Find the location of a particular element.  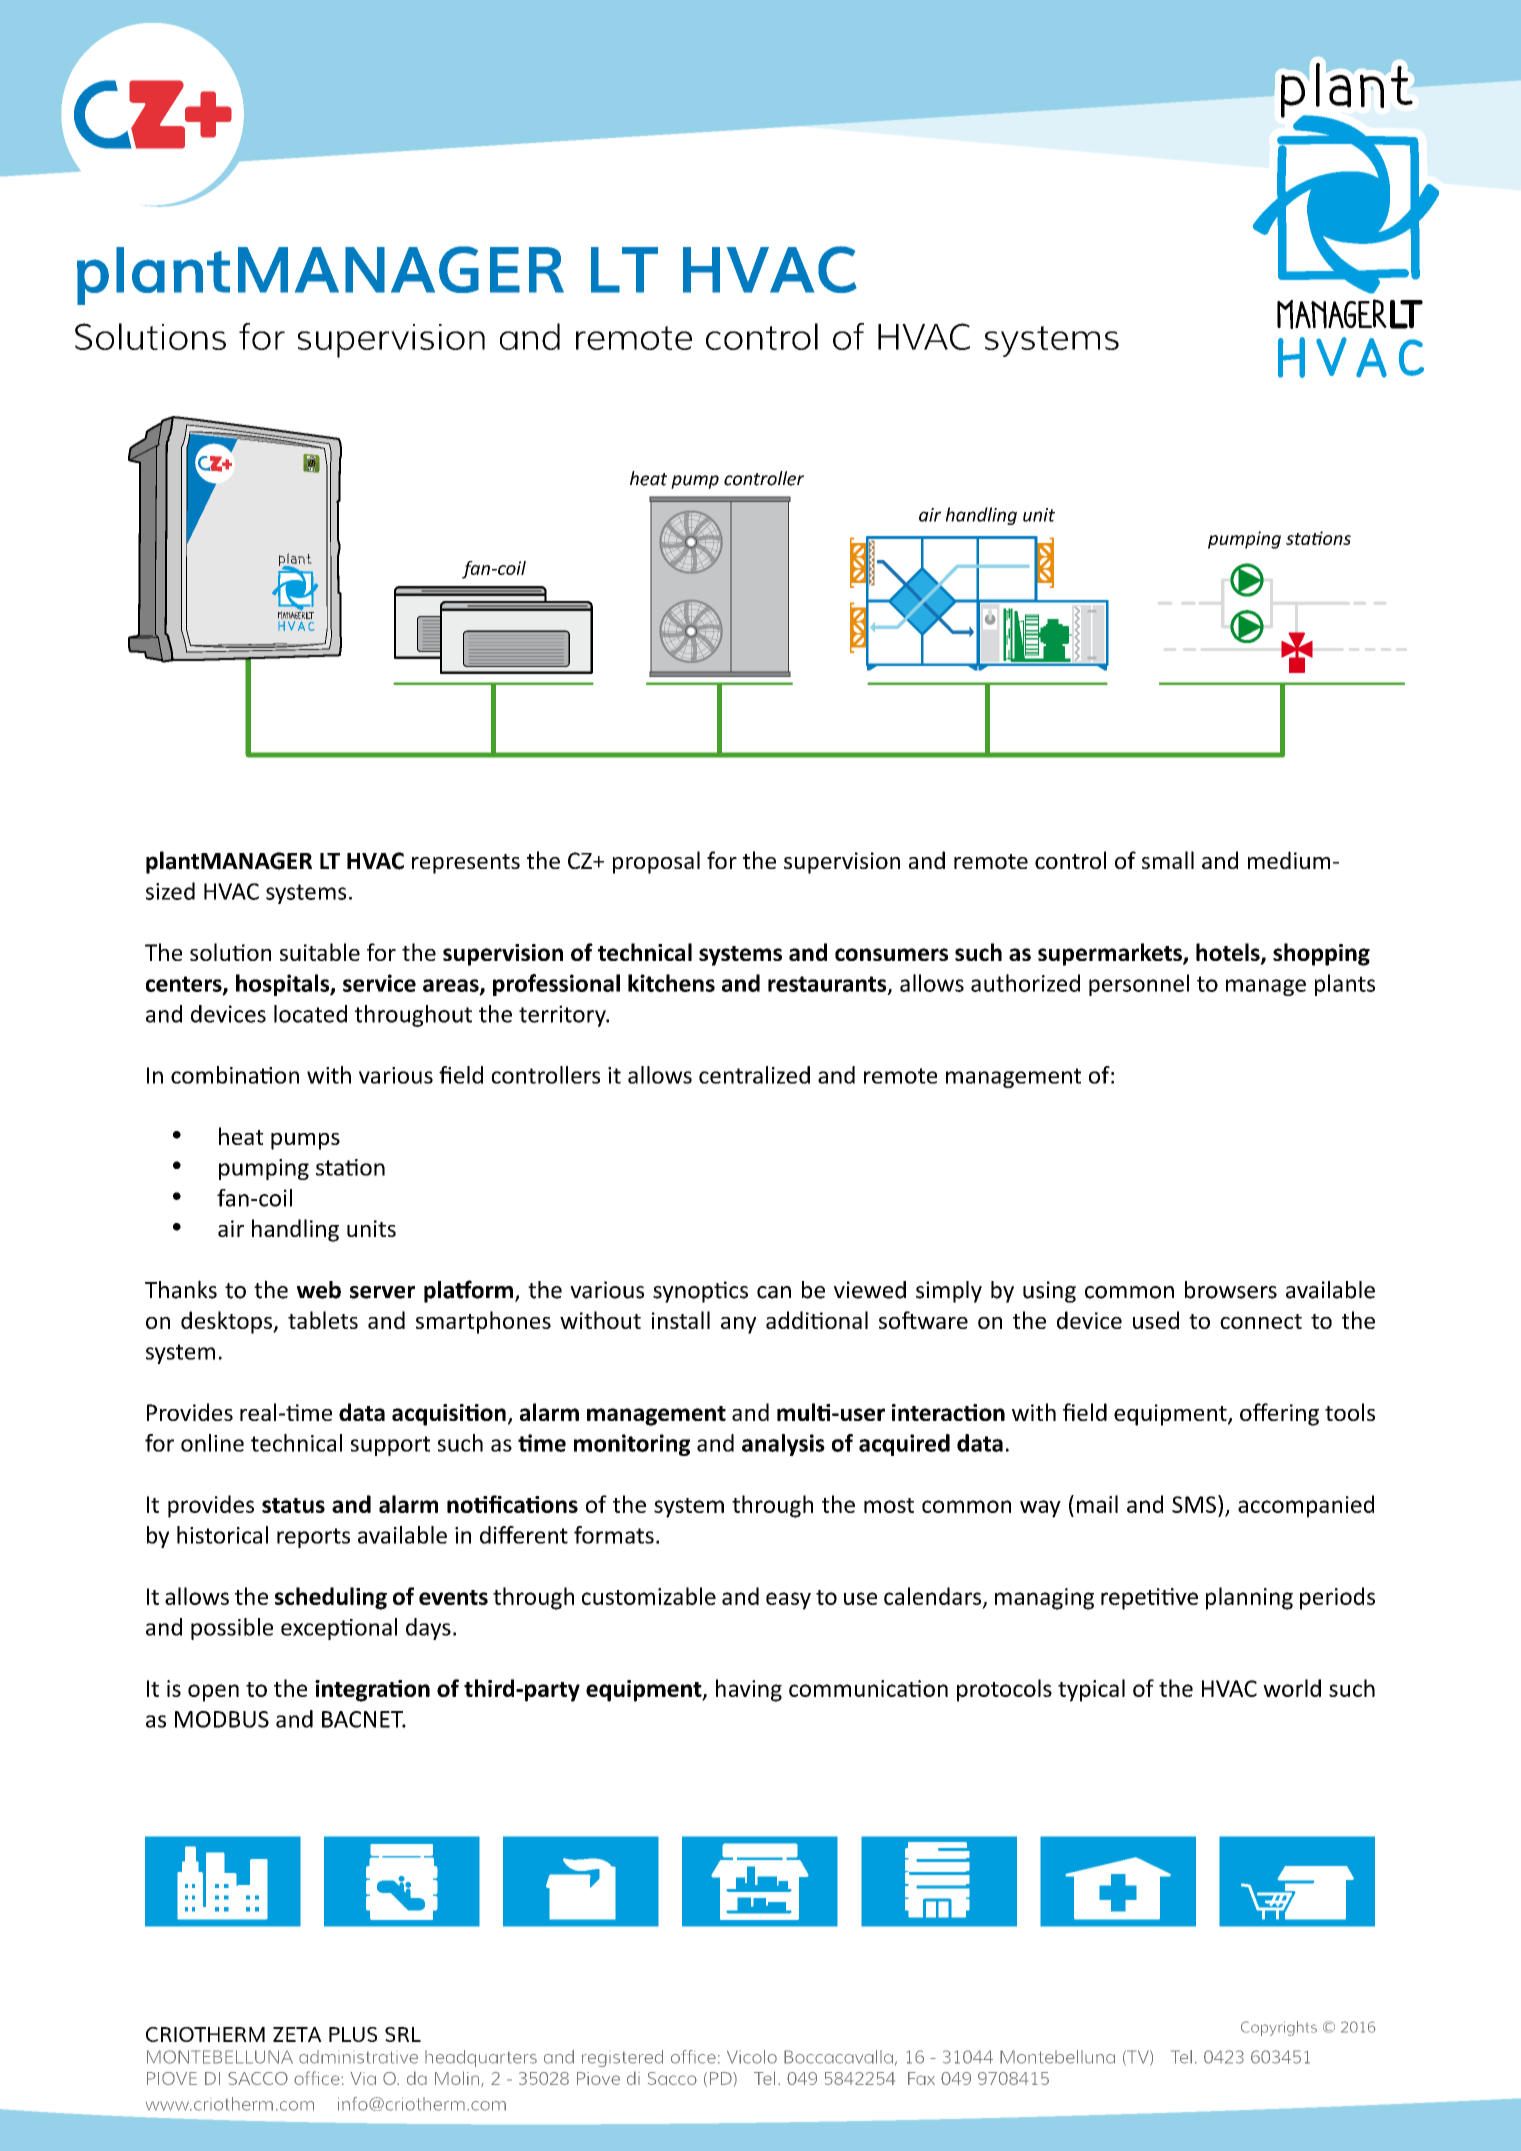

suitable is located at coordinates (320, 952).
